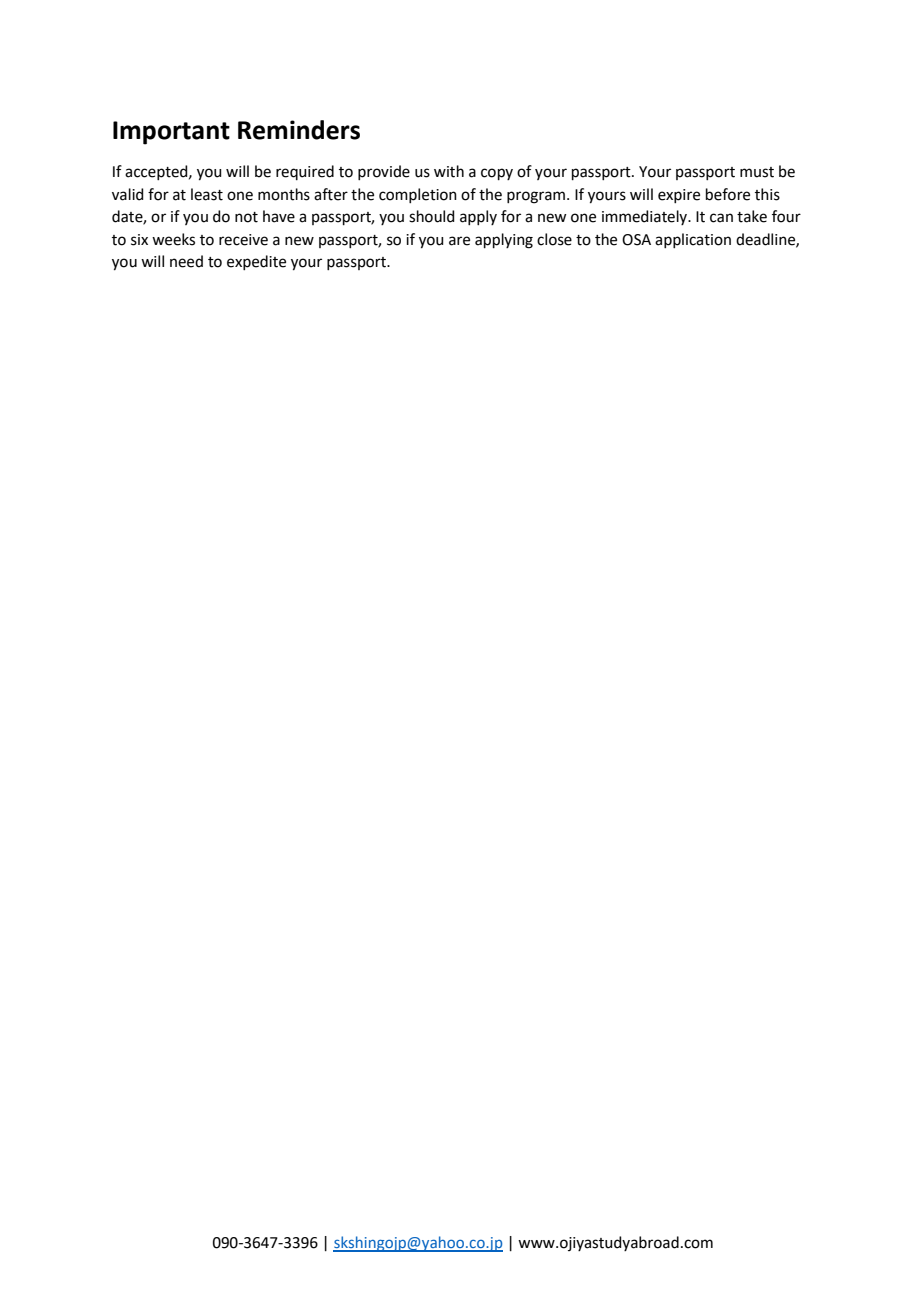  What do you see at coordinates (299, 130) in the document?
I see `Reminders` at bounding box center [299, 130].
